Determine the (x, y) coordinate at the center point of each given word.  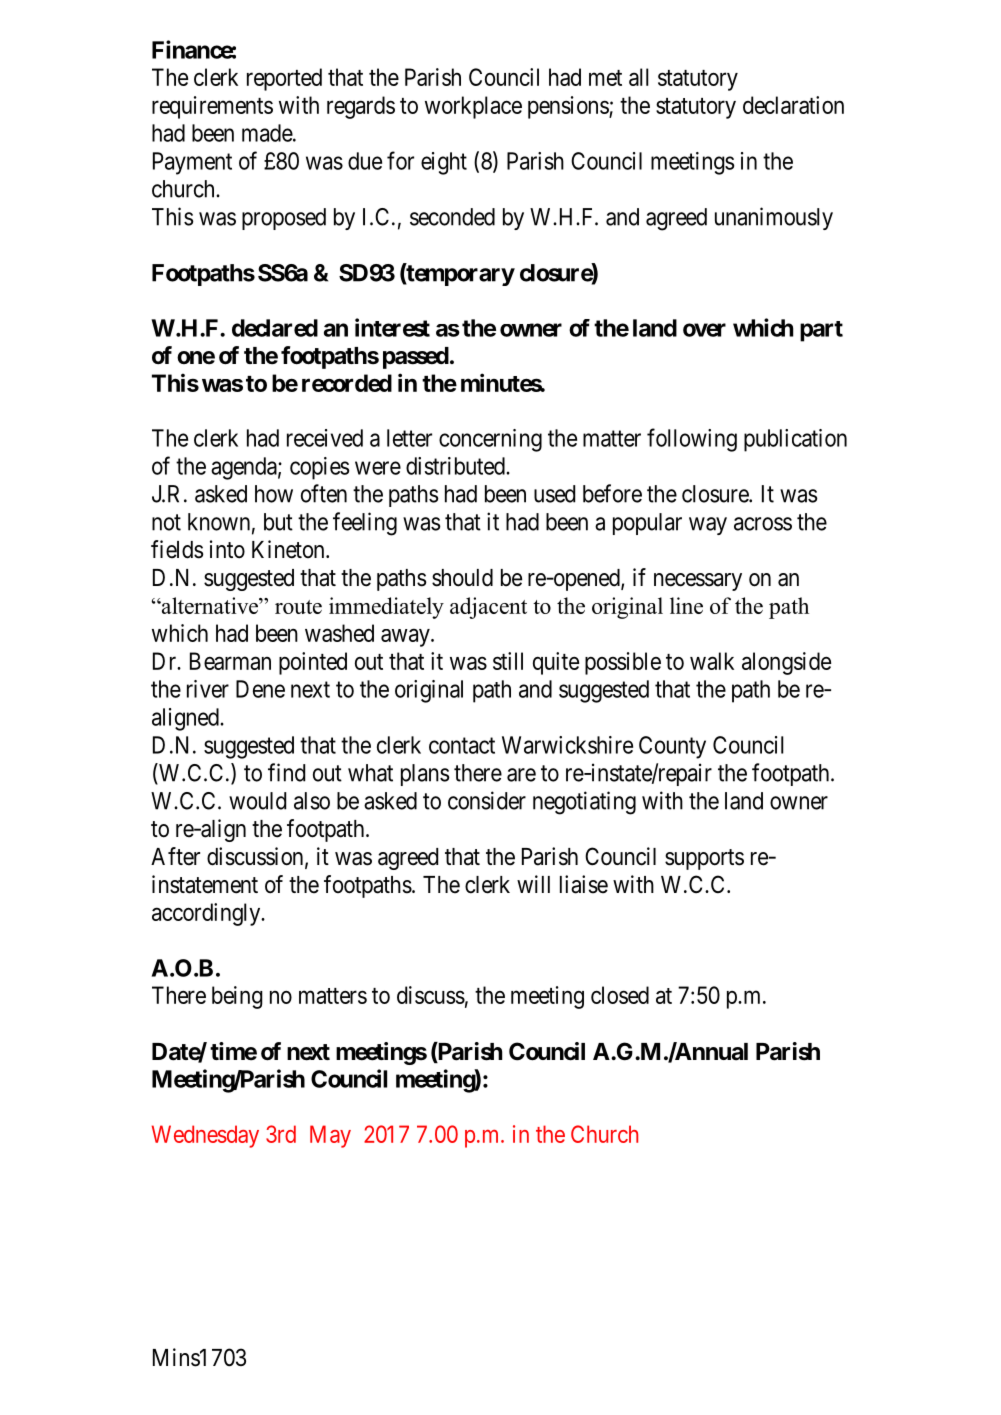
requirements (212, 107)
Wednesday (205, 1136)
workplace (473, 107)
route (298, 607)
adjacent (488, 608)
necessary (698, 582)
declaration (793, 105)
